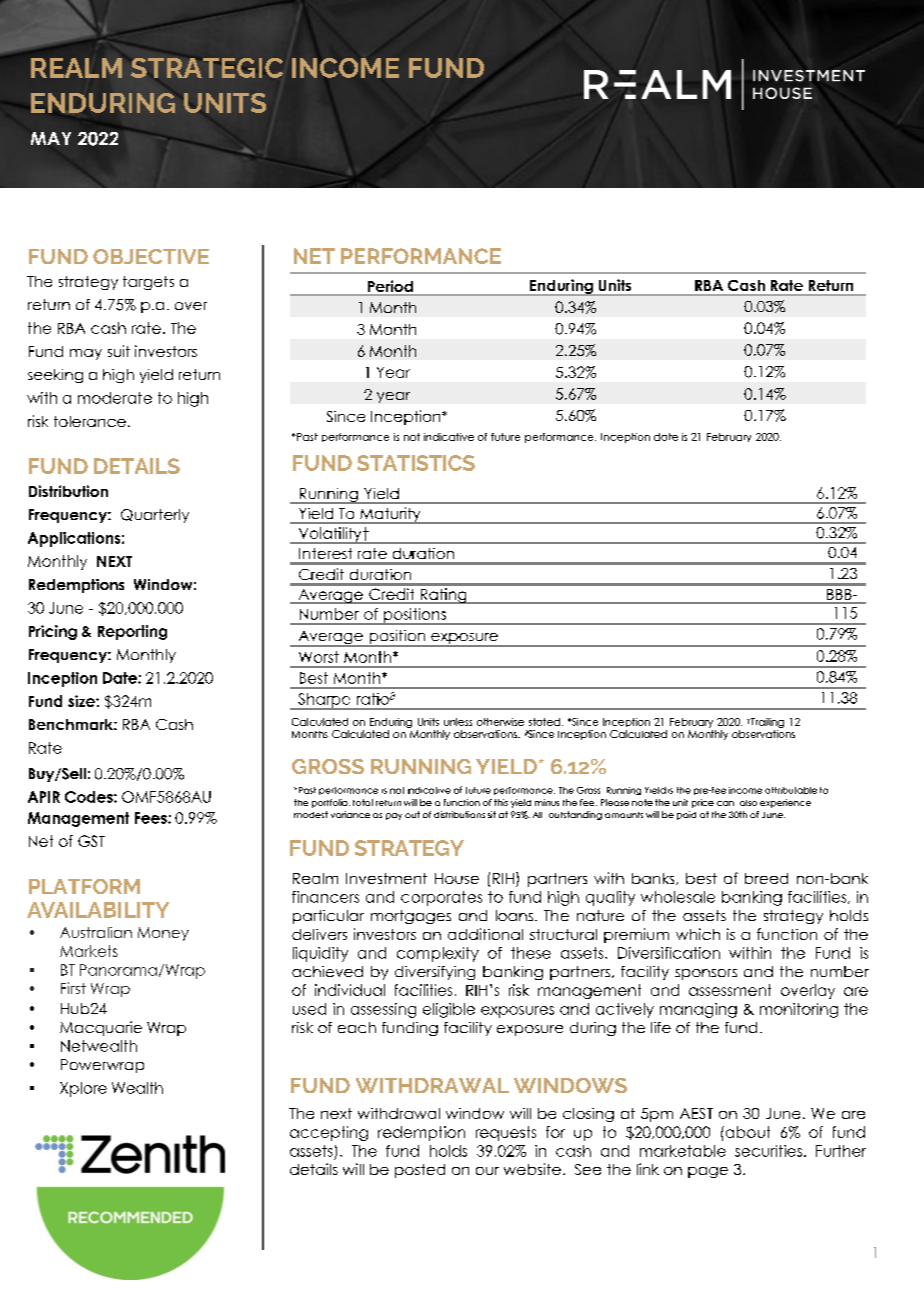 This screenshot has height=1309, width=924. Describe the element at coordinates (420, 1171) in the screenshot. I see `posted` at that location.
